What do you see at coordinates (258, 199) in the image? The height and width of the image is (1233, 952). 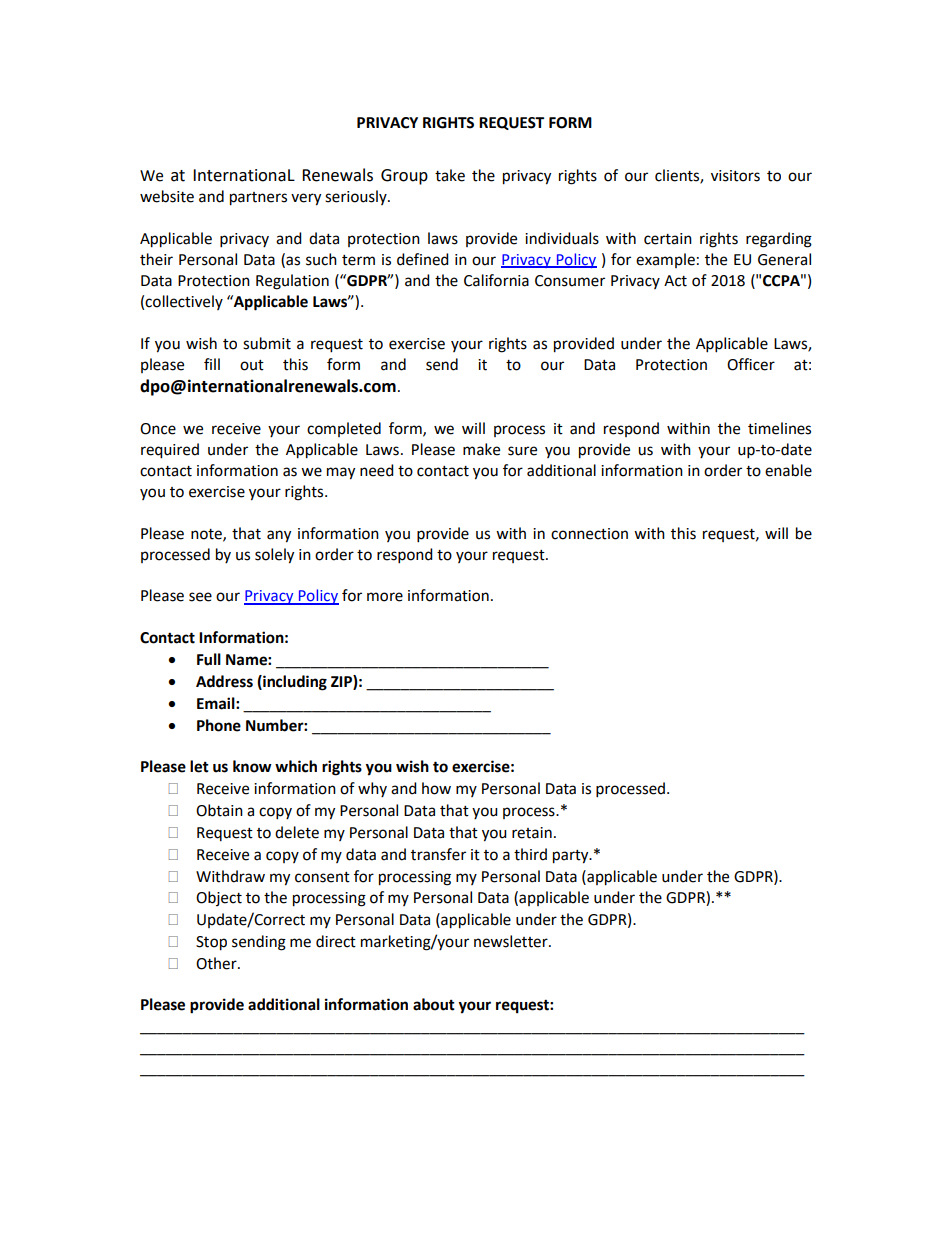 I see `partners` at bounding box center [258, 199].
